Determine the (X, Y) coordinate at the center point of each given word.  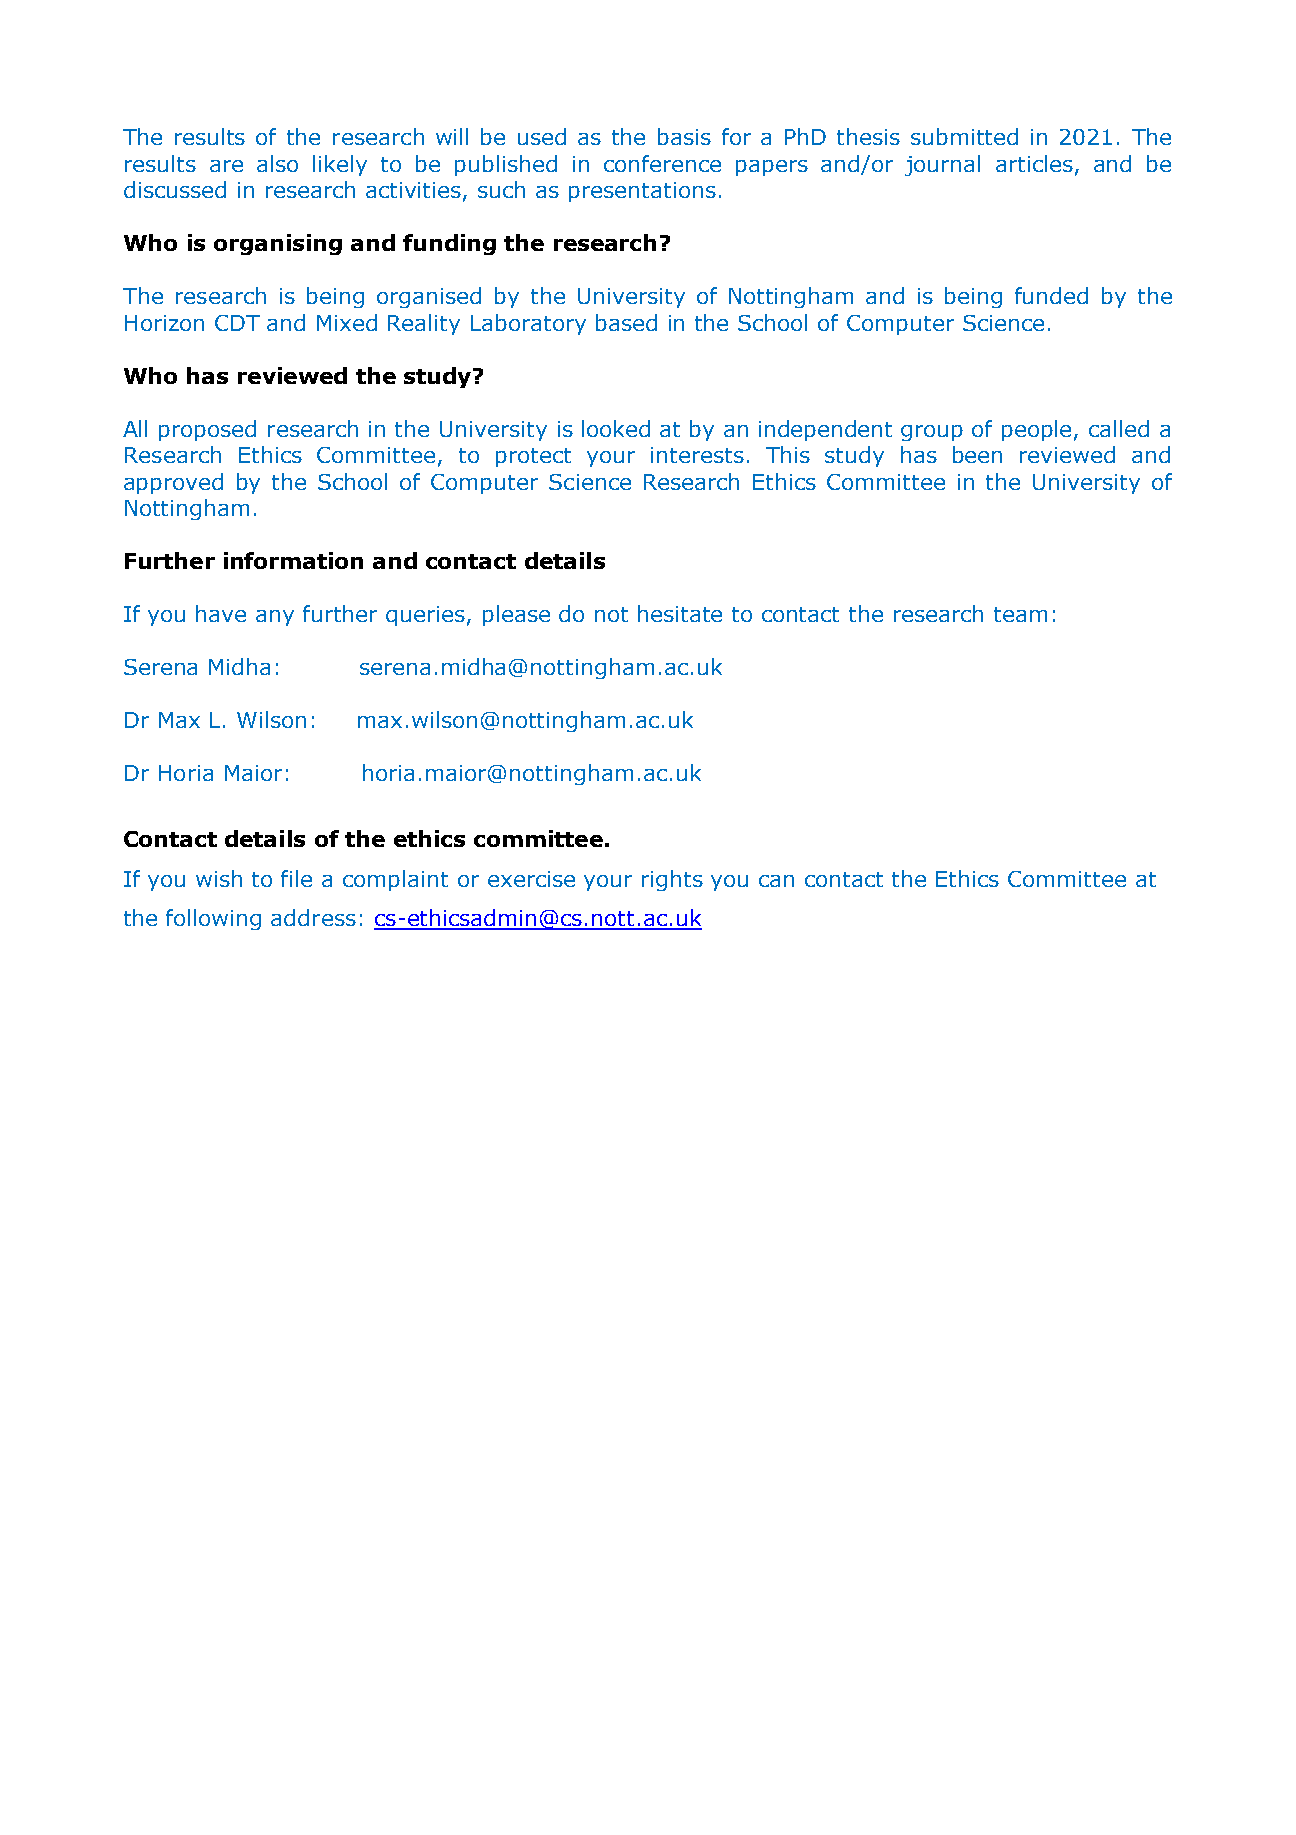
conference (662, 163)
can (776, 881)
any (275, 618)
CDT (237, 323)
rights (672, 880)
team (1020, 614)
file (296, 878)
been (977, 454)
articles (1034, 163)
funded (1051, 295)
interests (697, 455)
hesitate (680, 613)
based (626, 322)
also (277, 163)
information (293, 560)
